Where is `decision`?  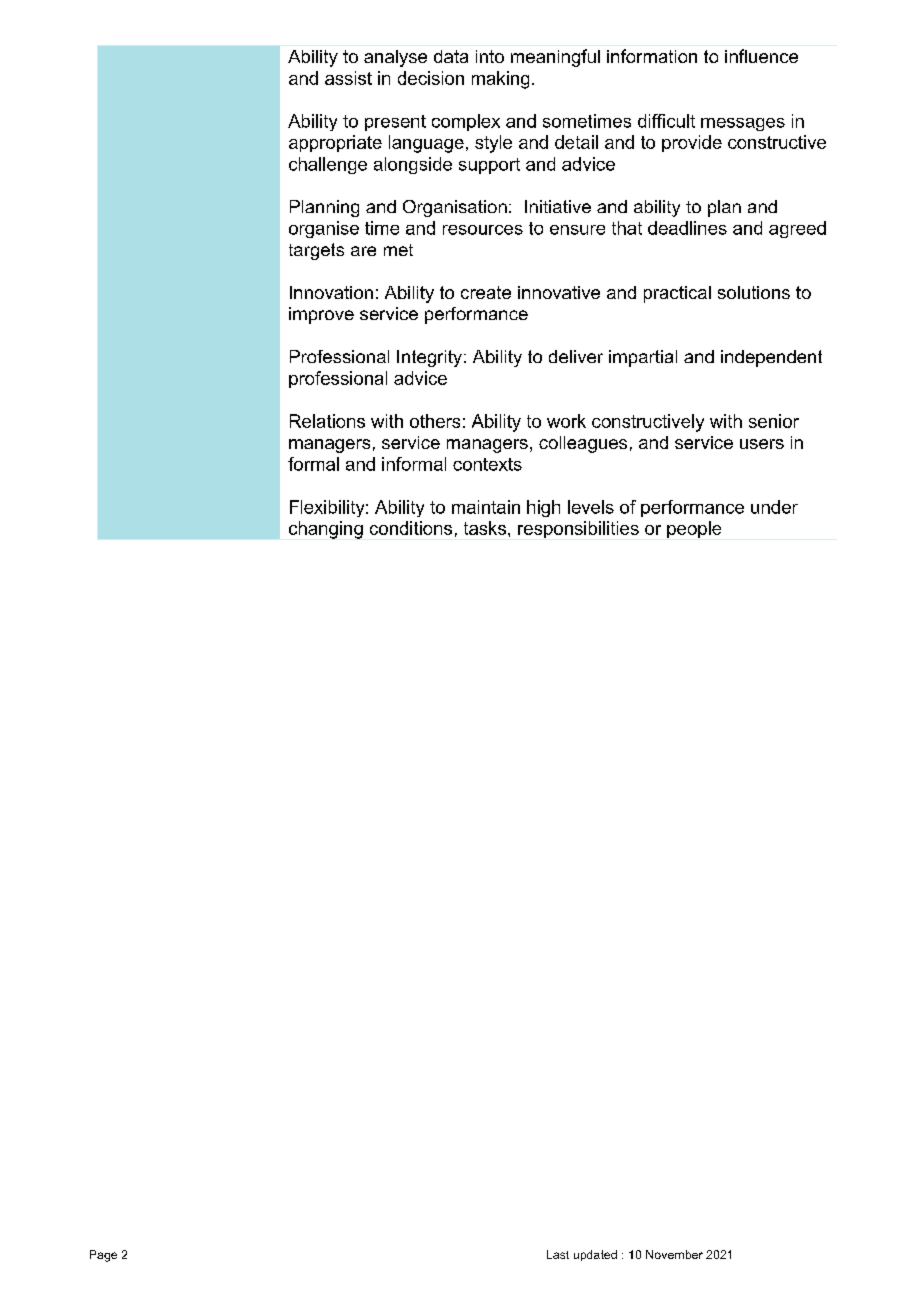 decision is located at coordinates (431, 78).
